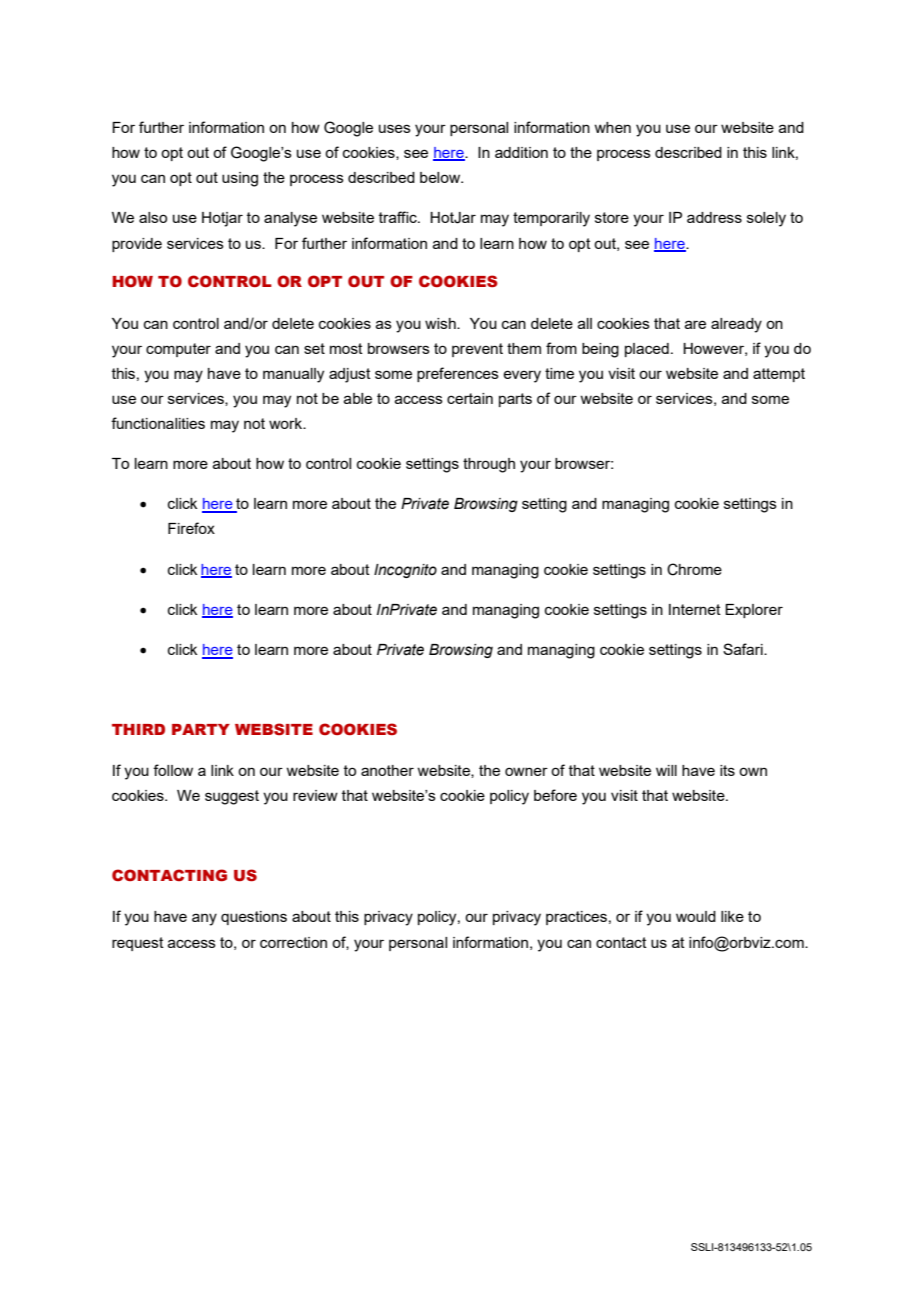 This document has height=1308, width=924. I want to click on prevent, so click(477, 350).
